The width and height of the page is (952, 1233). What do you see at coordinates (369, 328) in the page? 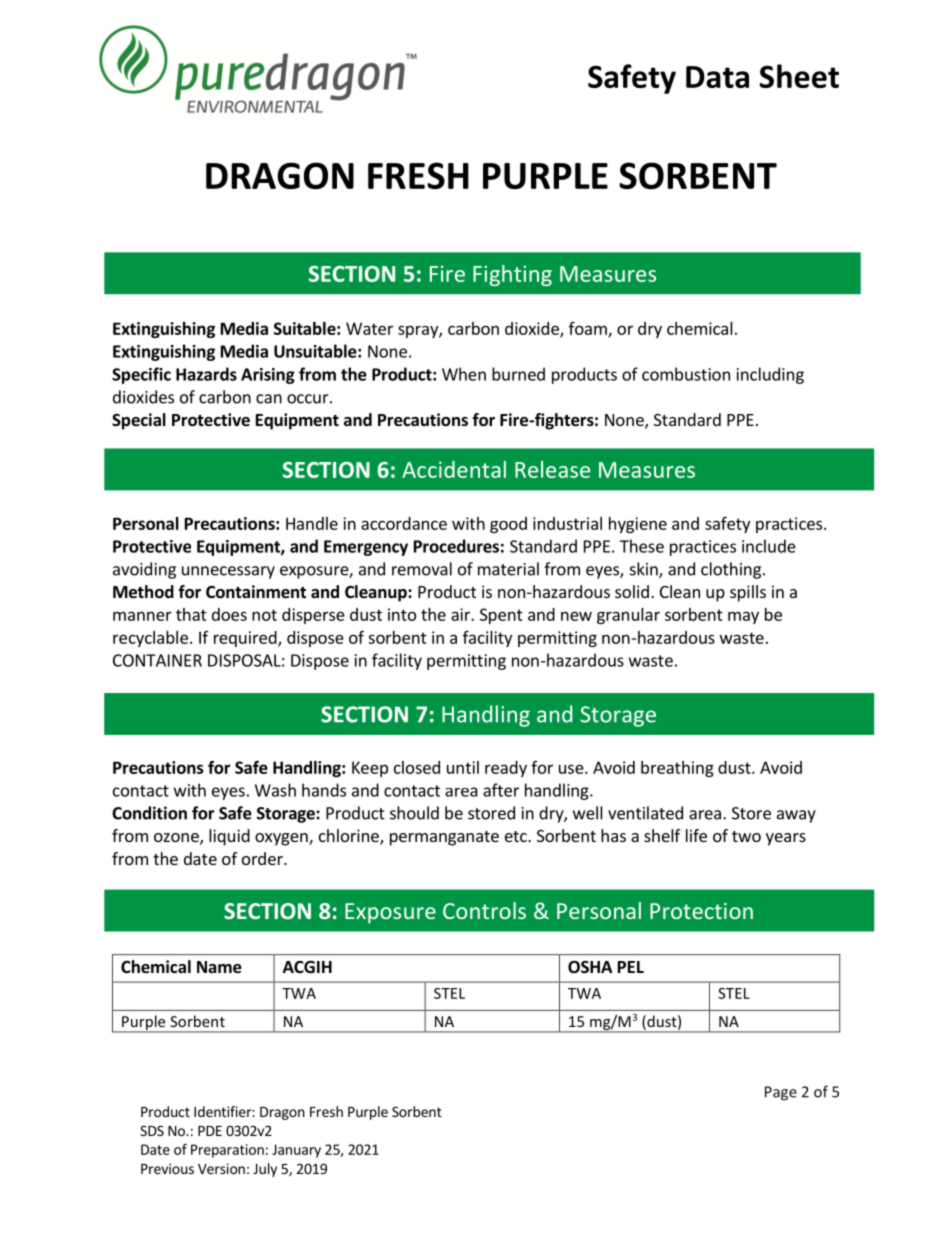
I see `Water` at bounding box center [369, 328].
